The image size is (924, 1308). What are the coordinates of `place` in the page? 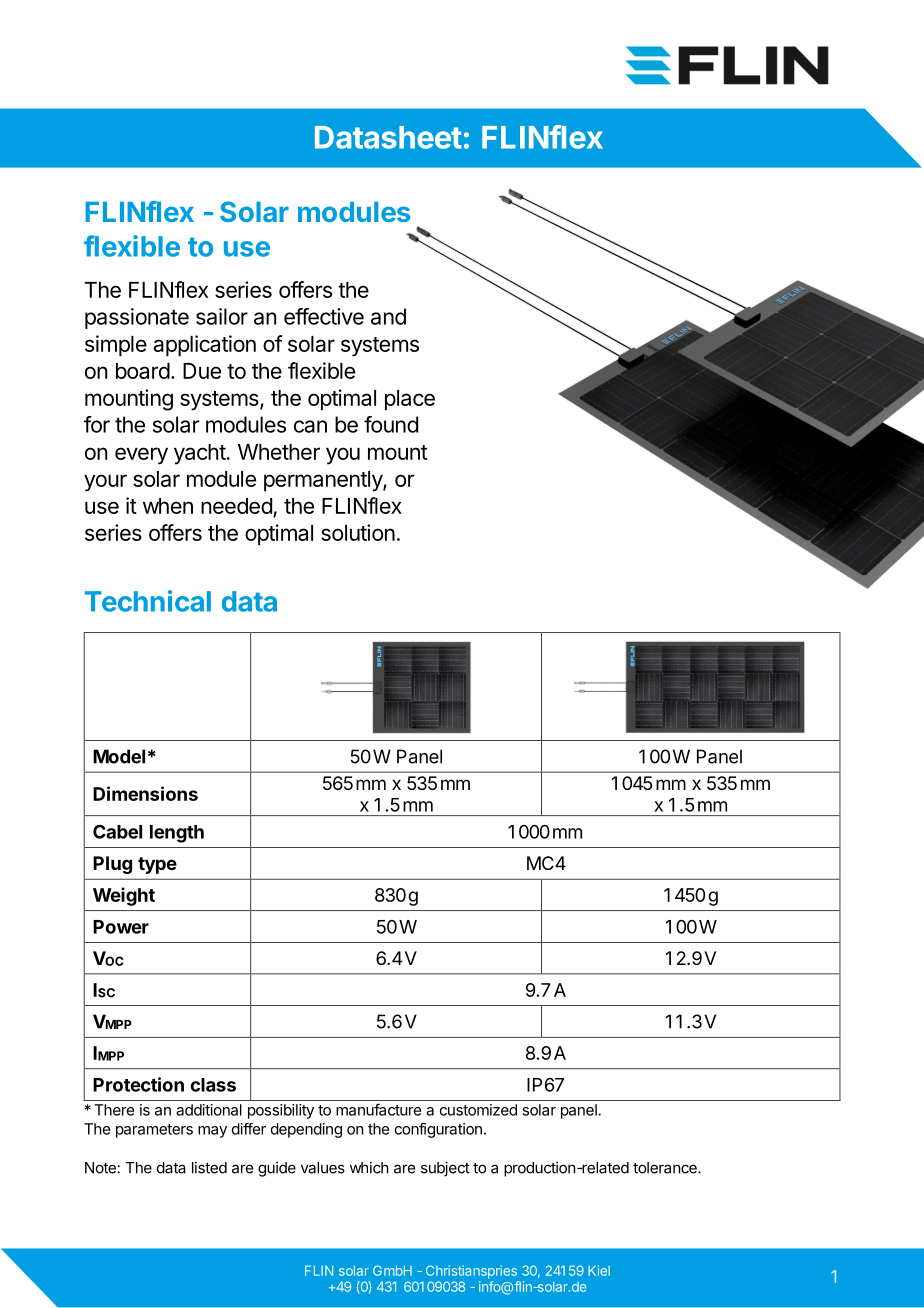 It's located at (410, 400).
